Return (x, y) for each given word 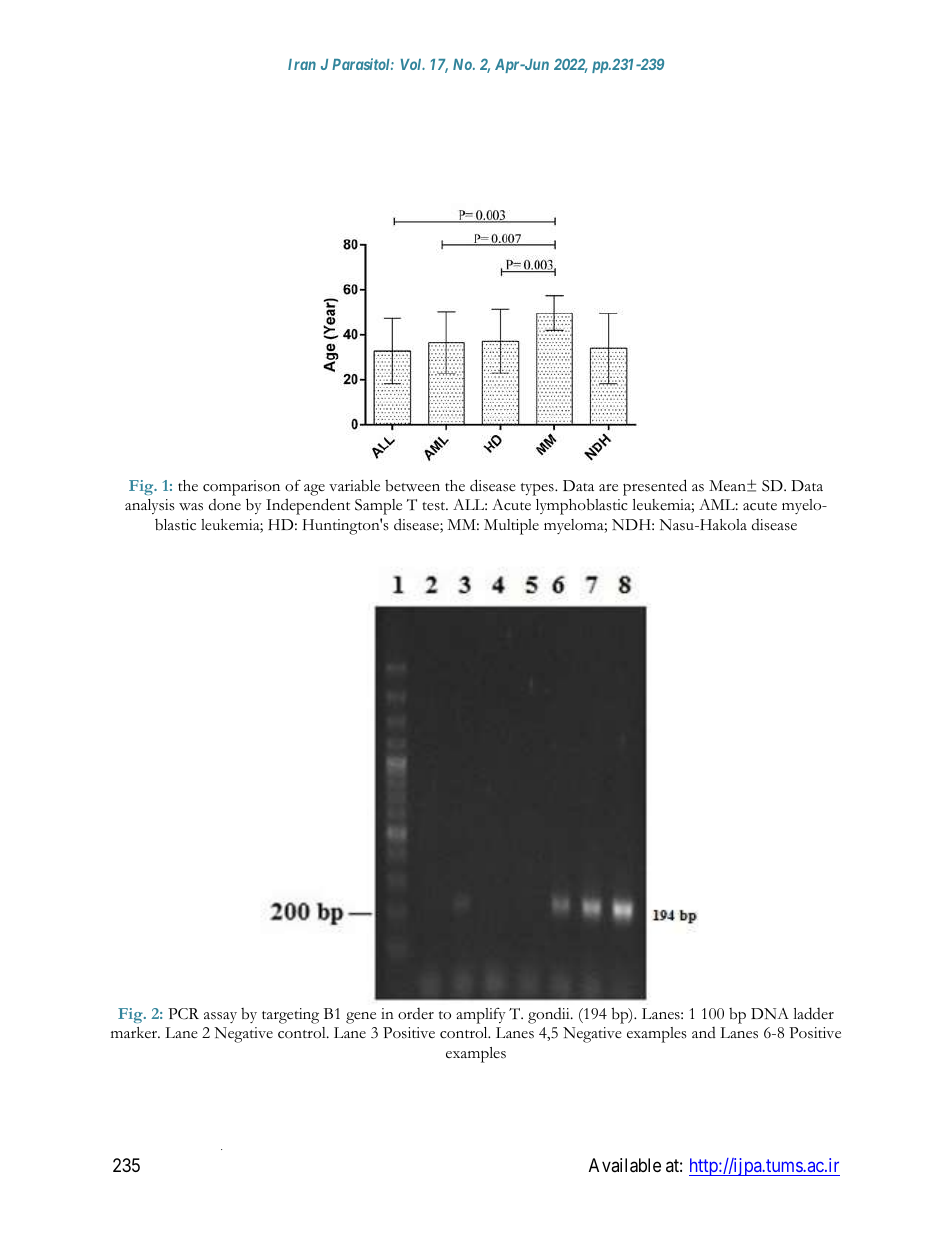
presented (655, 487)
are (608, 488)
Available (625, 1165)
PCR (183, 1014)
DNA (770, 1013)
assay (220, 1017)
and (704, 1032)
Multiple (511, 527)
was (191, 507)
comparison (241, 488)
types (538, 489)
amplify (481, 1016)
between (412, 486)
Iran (302, 64)
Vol (412, 64)
